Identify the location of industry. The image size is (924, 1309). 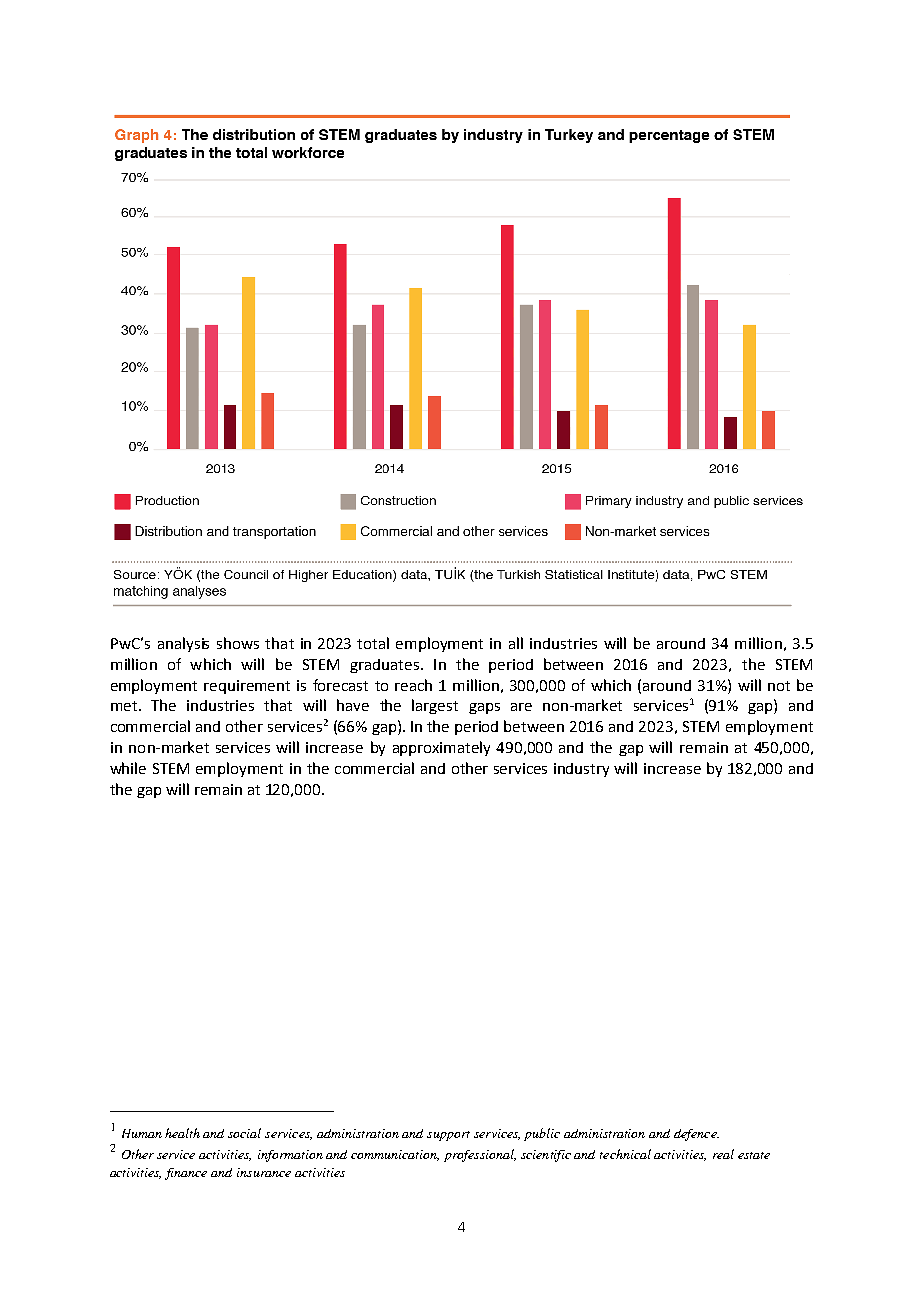
(581, 770).
